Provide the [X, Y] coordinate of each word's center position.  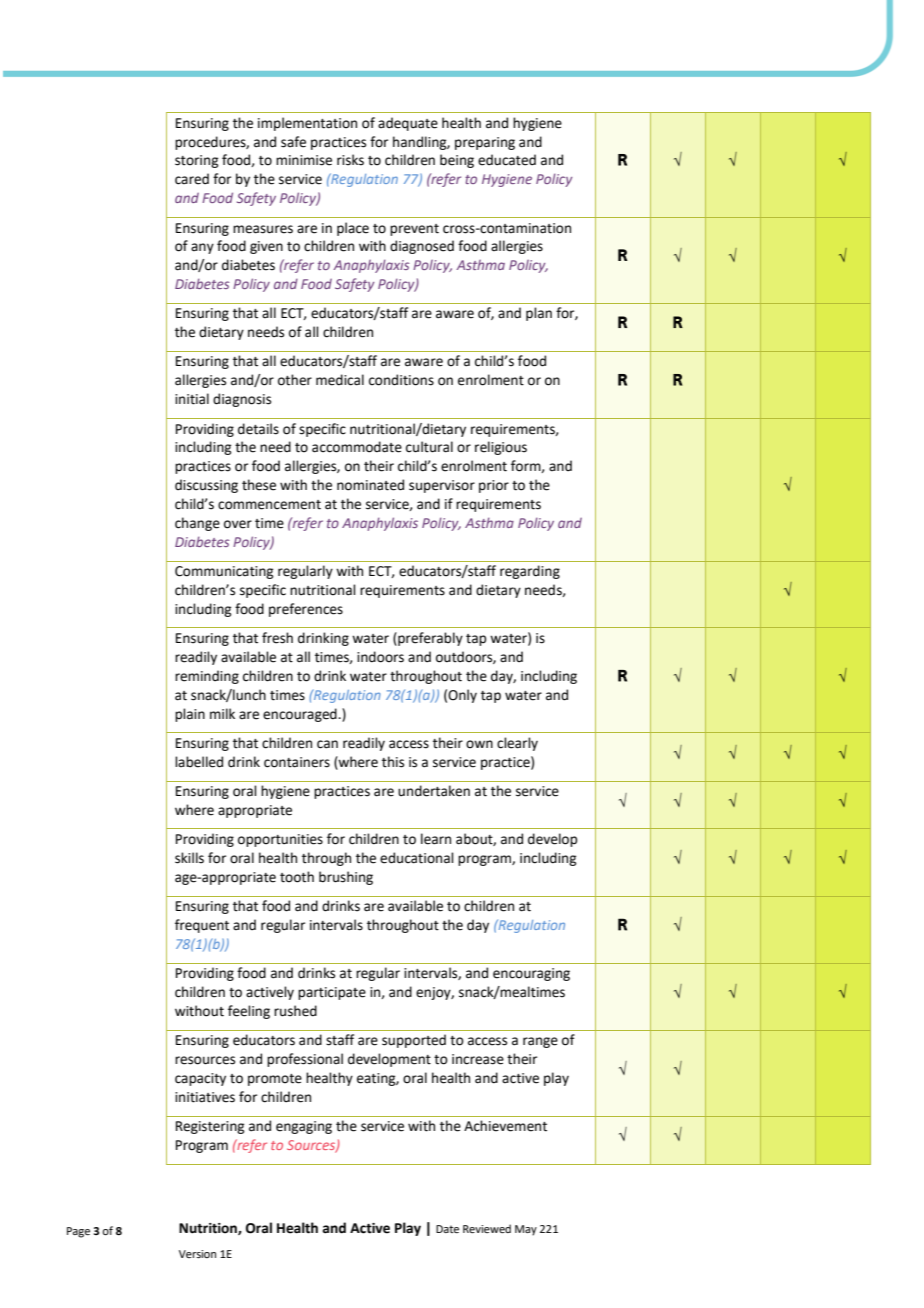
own [479, 744]
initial [192, 399]
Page [78, 1232]
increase [478, 1059]
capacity [200, 1079]
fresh [277, 638]
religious [501, 448]
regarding [530, 572]
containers [297, 762]
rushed [295, 1011]
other [295, 380]
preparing [485, 143]
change [197, 524]
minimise [304, 160]
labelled [199, 762]
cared [192, 179]
